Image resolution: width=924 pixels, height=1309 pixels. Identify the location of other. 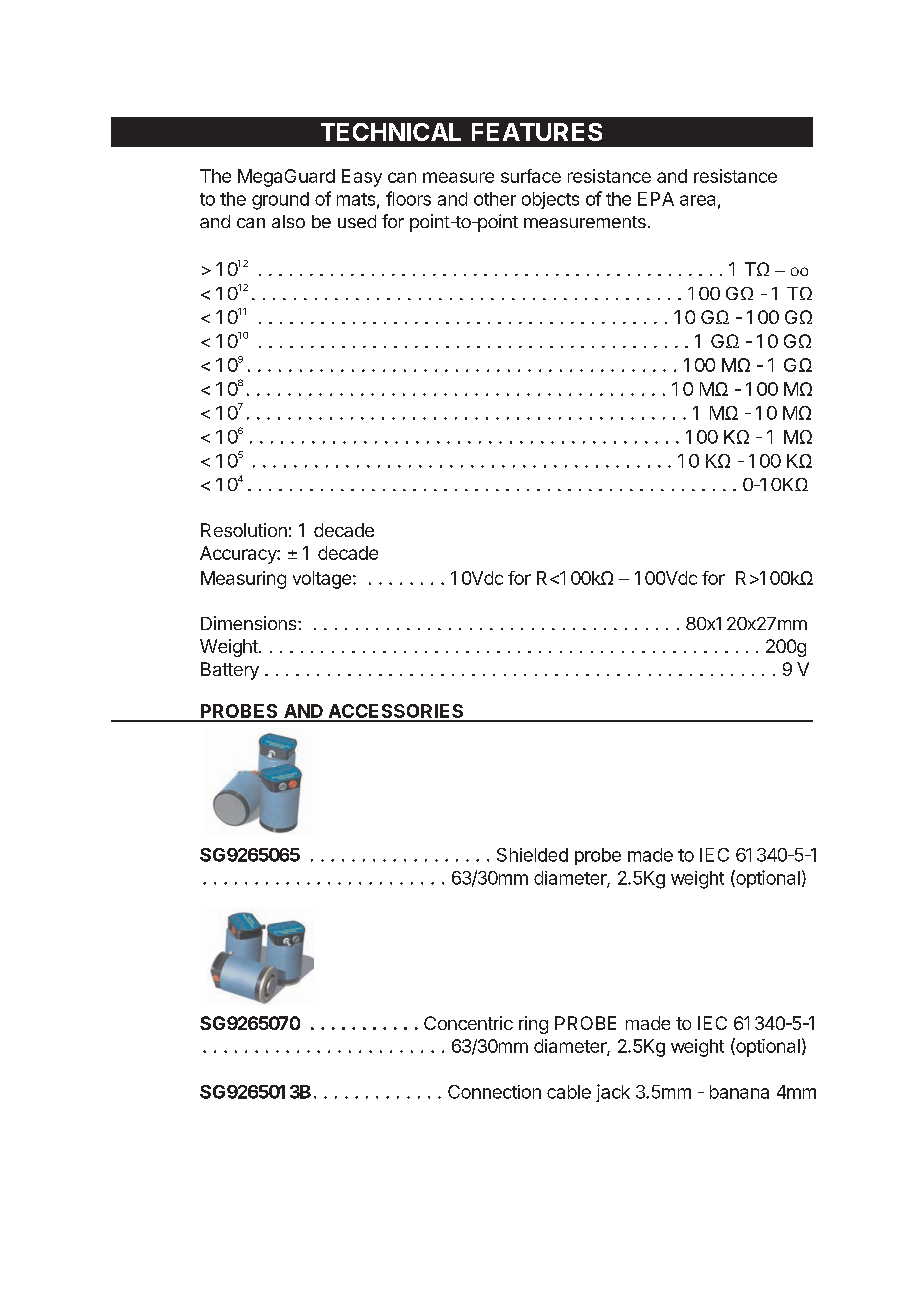
(495, 199).
